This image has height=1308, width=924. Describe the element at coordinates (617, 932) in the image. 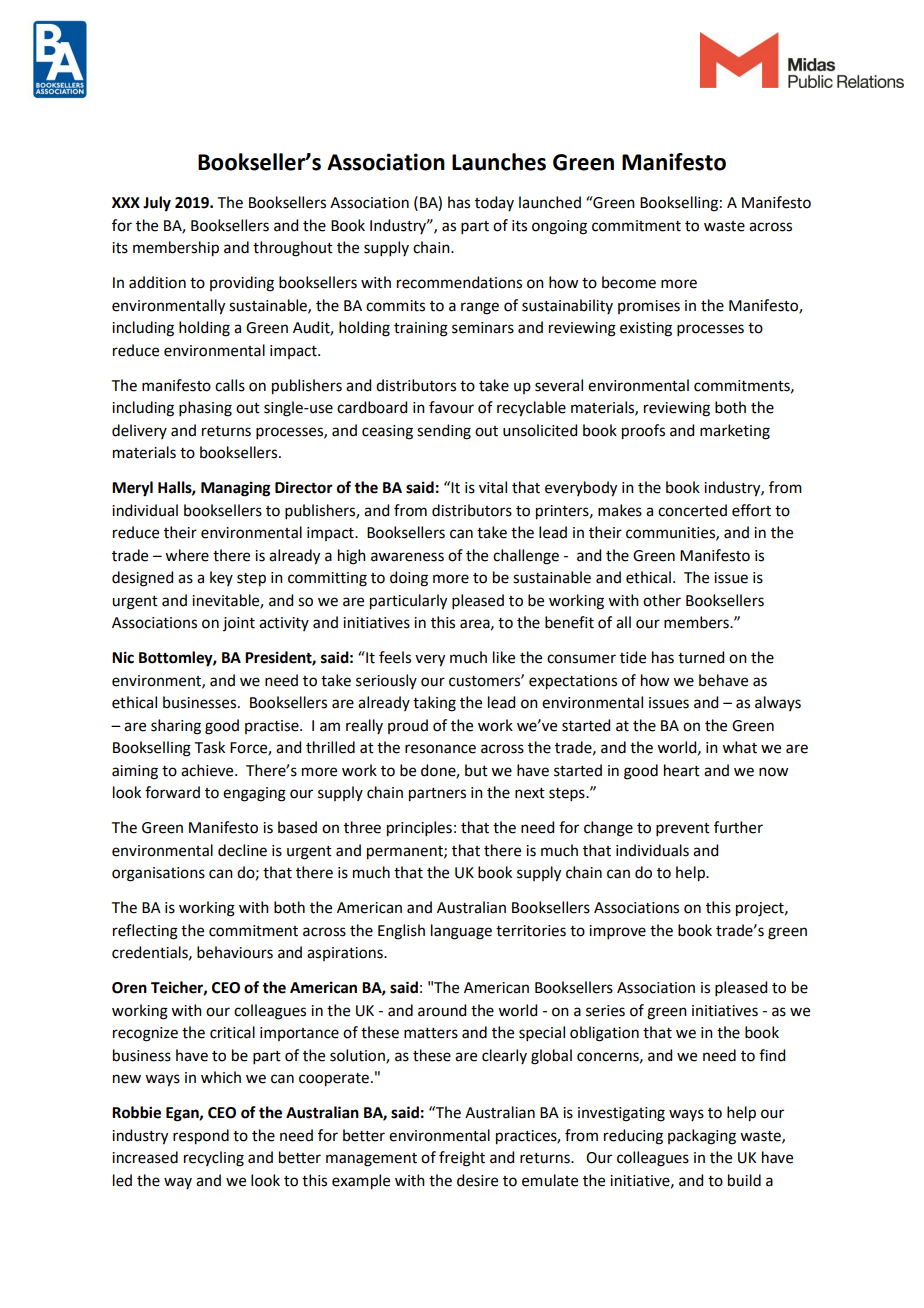

I see `improve` at that location.
